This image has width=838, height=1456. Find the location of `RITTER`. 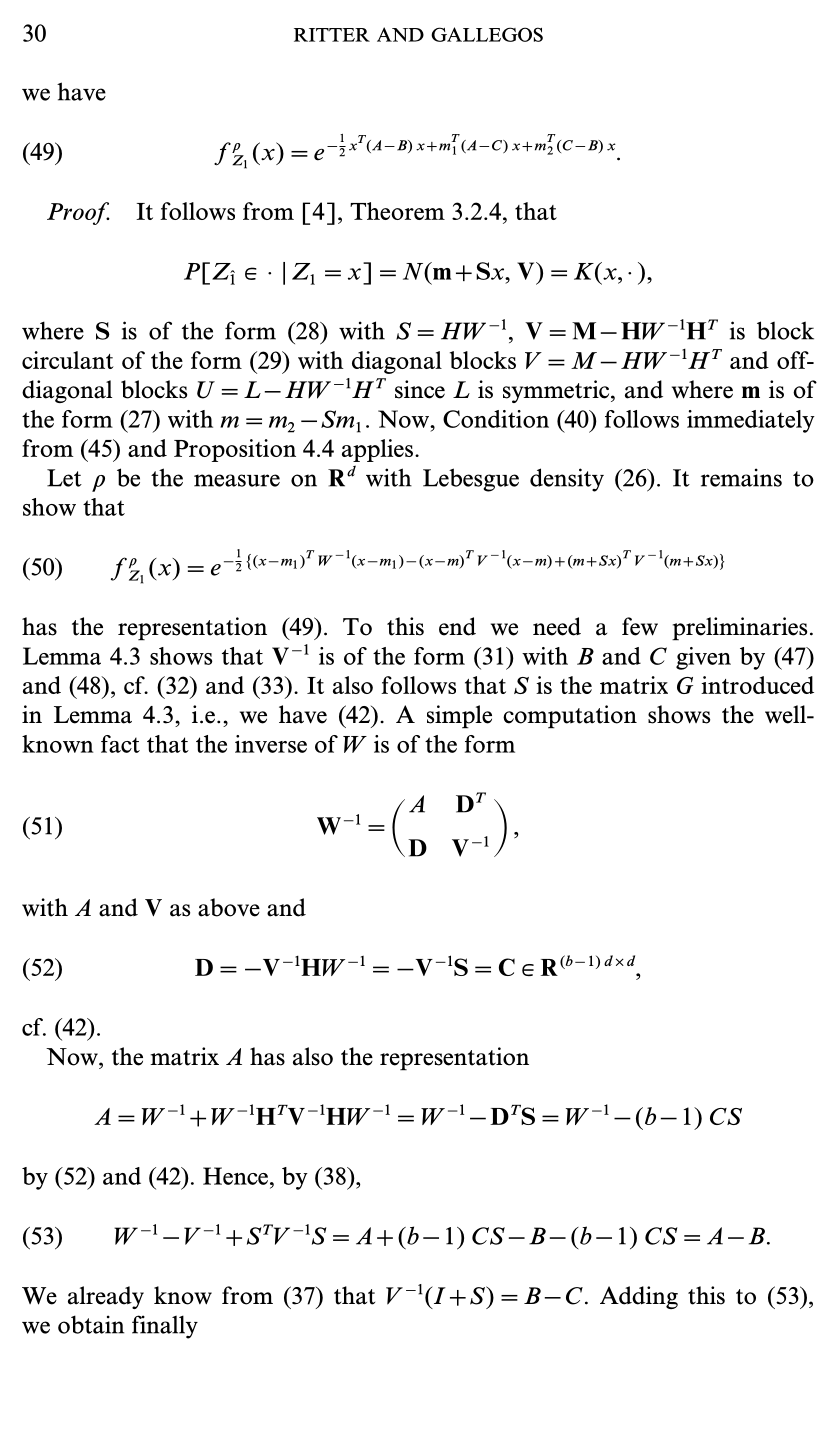

RITTER is located at coordinates (332, 35).
